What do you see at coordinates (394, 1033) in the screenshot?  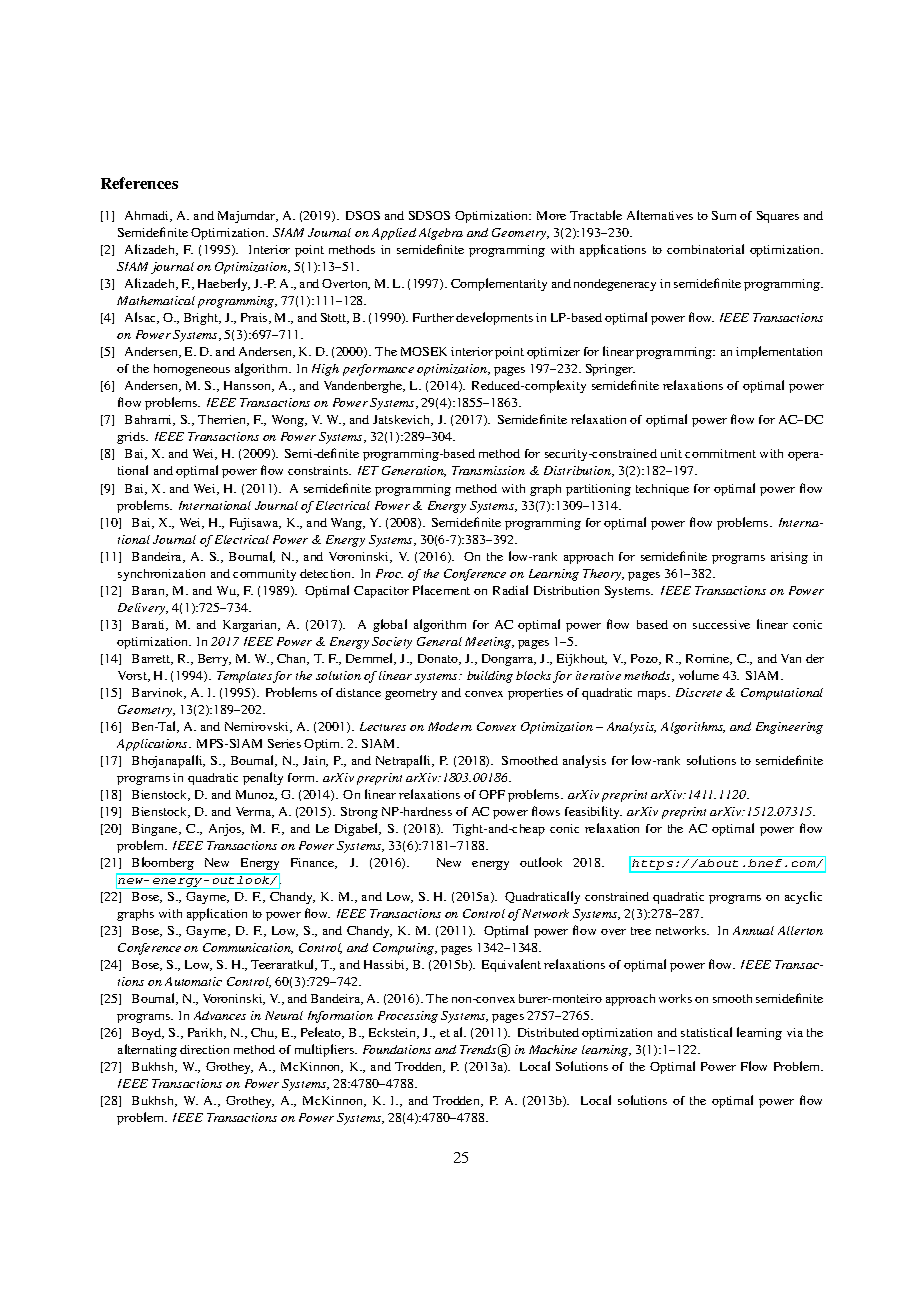 I see `Eckstein` at bounding box center [394, 1033].
